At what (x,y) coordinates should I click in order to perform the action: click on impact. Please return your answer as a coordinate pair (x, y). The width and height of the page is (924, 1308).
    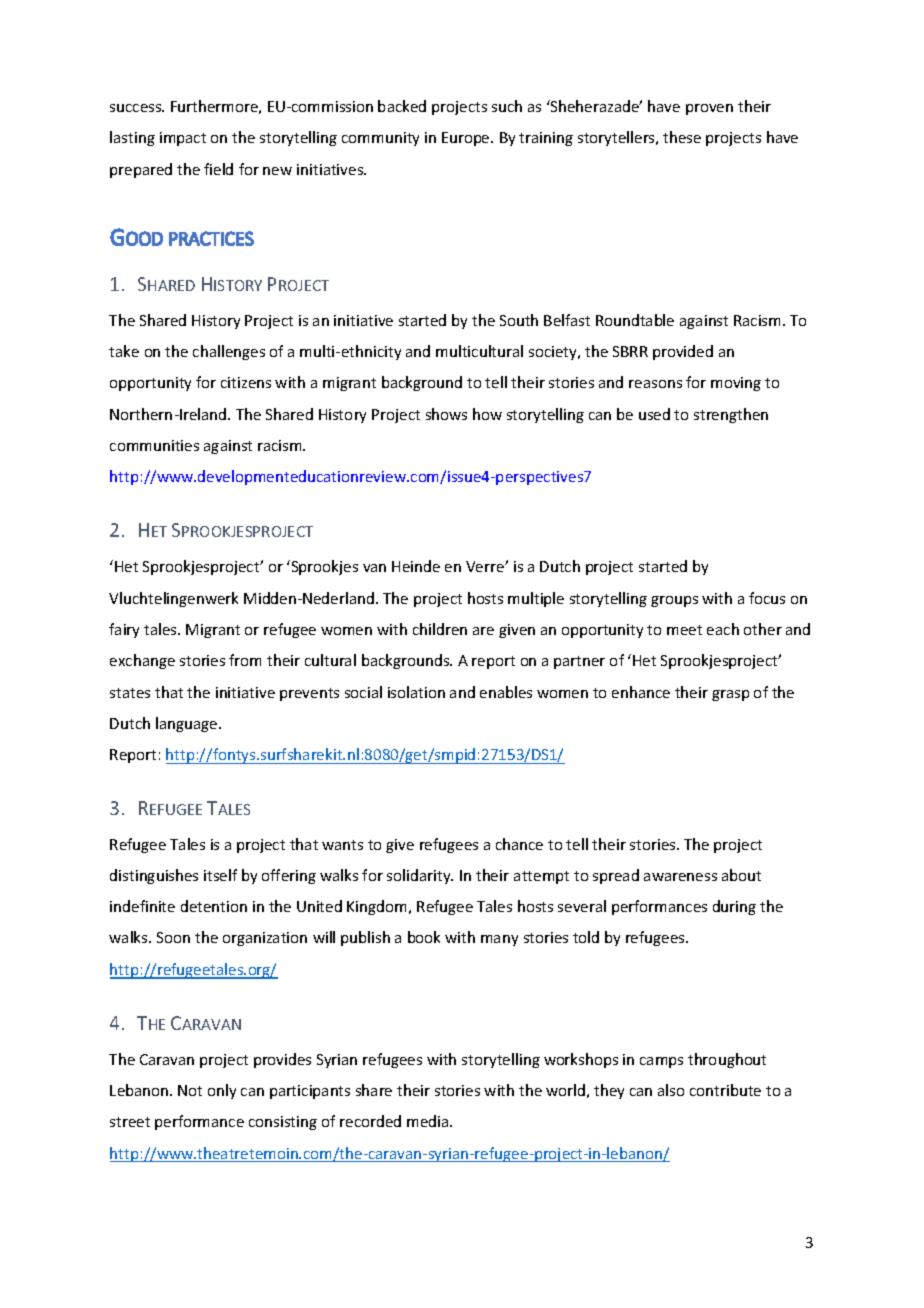
    Looking at the image, I should click on (183, 139).
